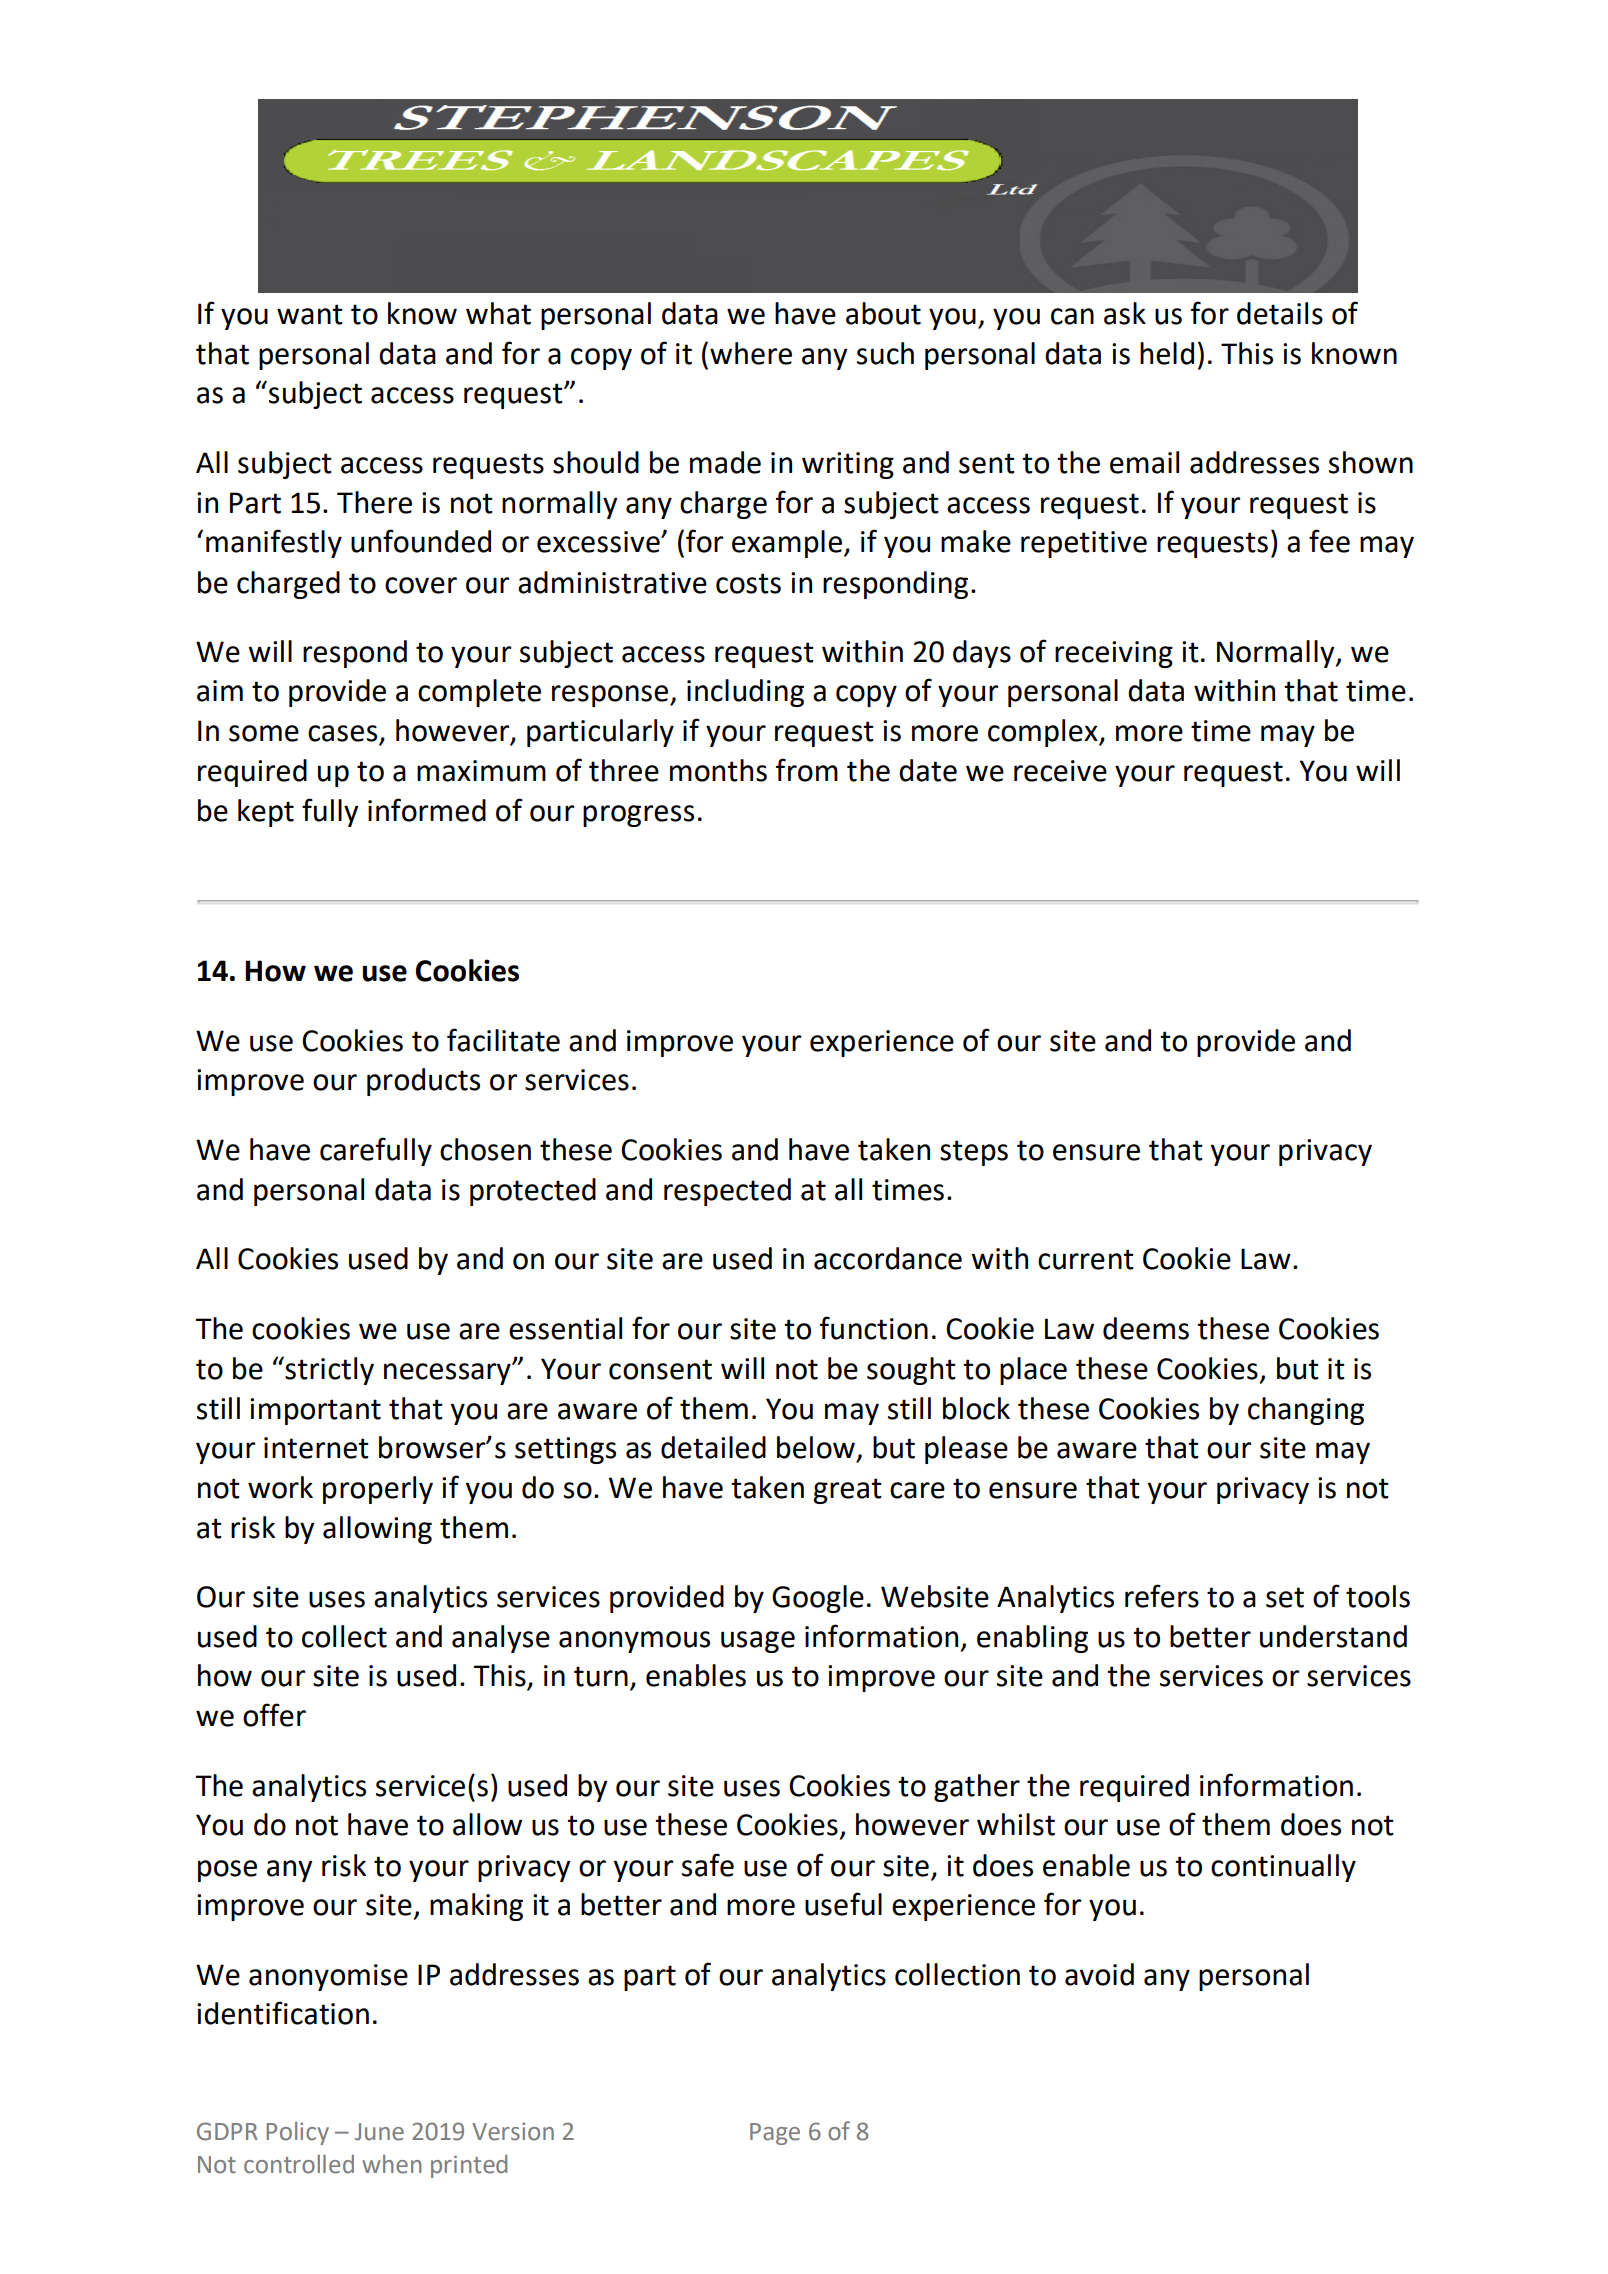  Describe the element at coordinates (888, 1258) in the screenshot. I see `accordance` at that location.
